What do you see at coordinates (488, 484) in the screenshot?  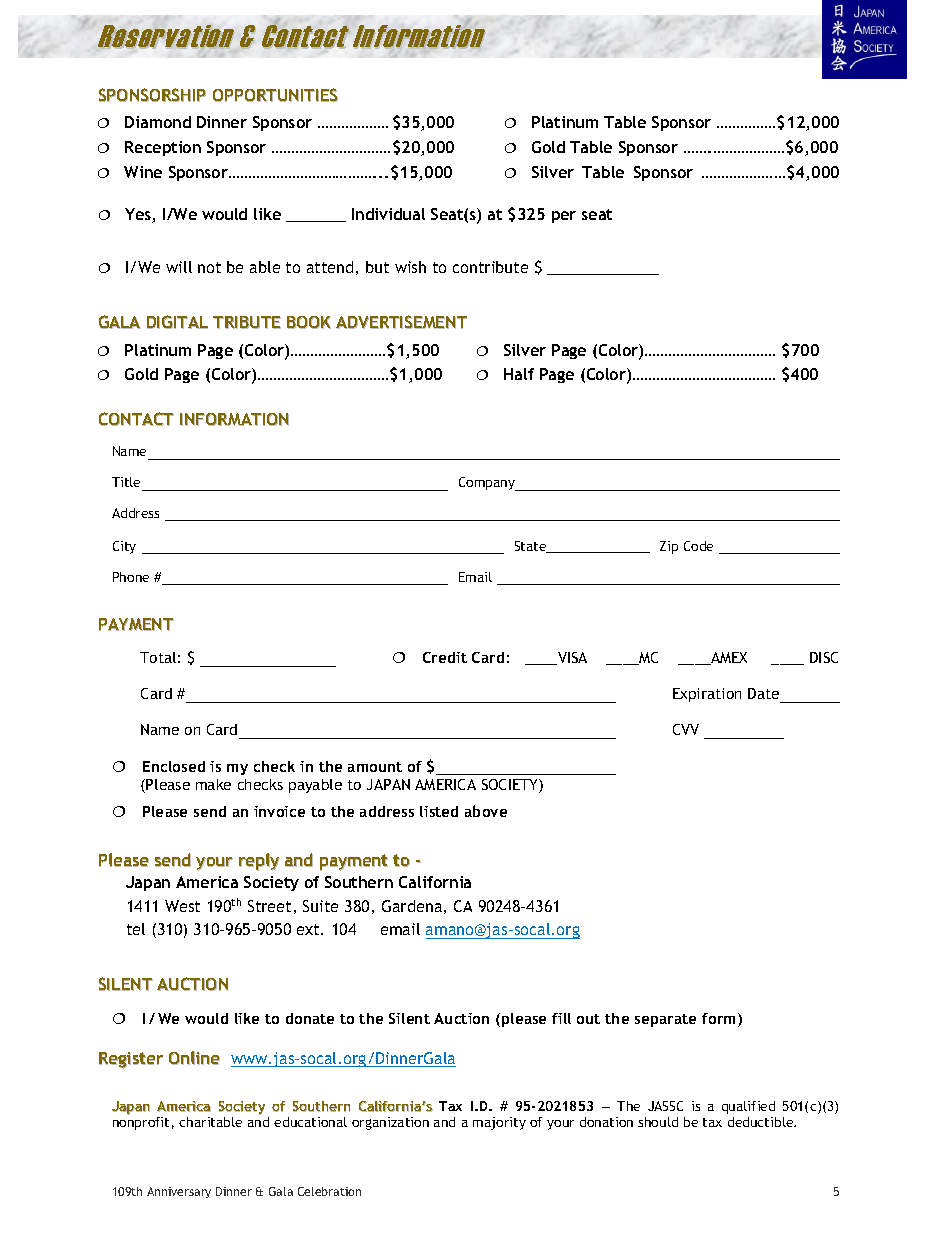 I see `Company` at bounding box center [488, 484].
